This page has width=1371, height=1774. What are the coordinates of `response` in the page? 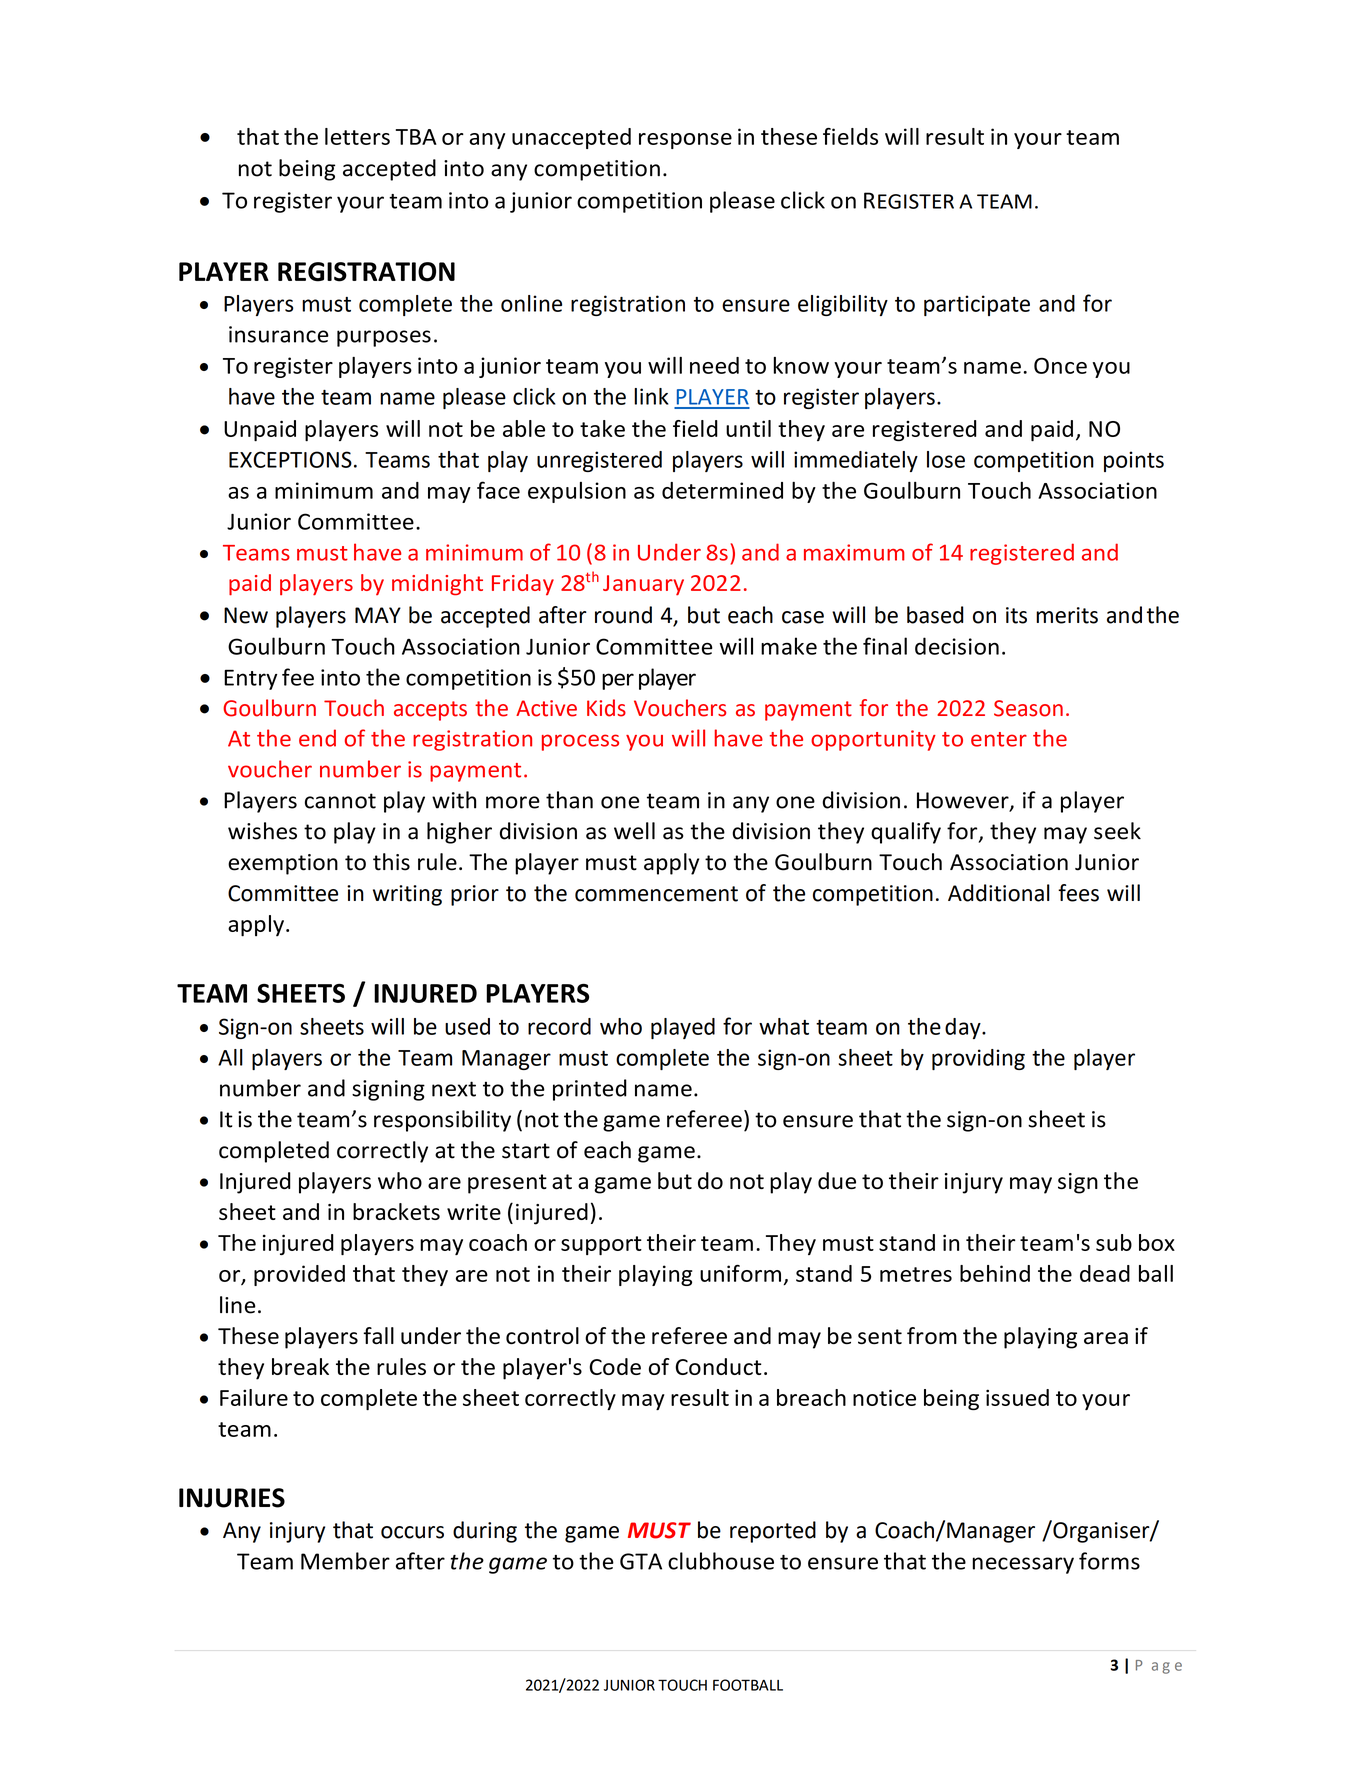 It's located at (685, 141).
